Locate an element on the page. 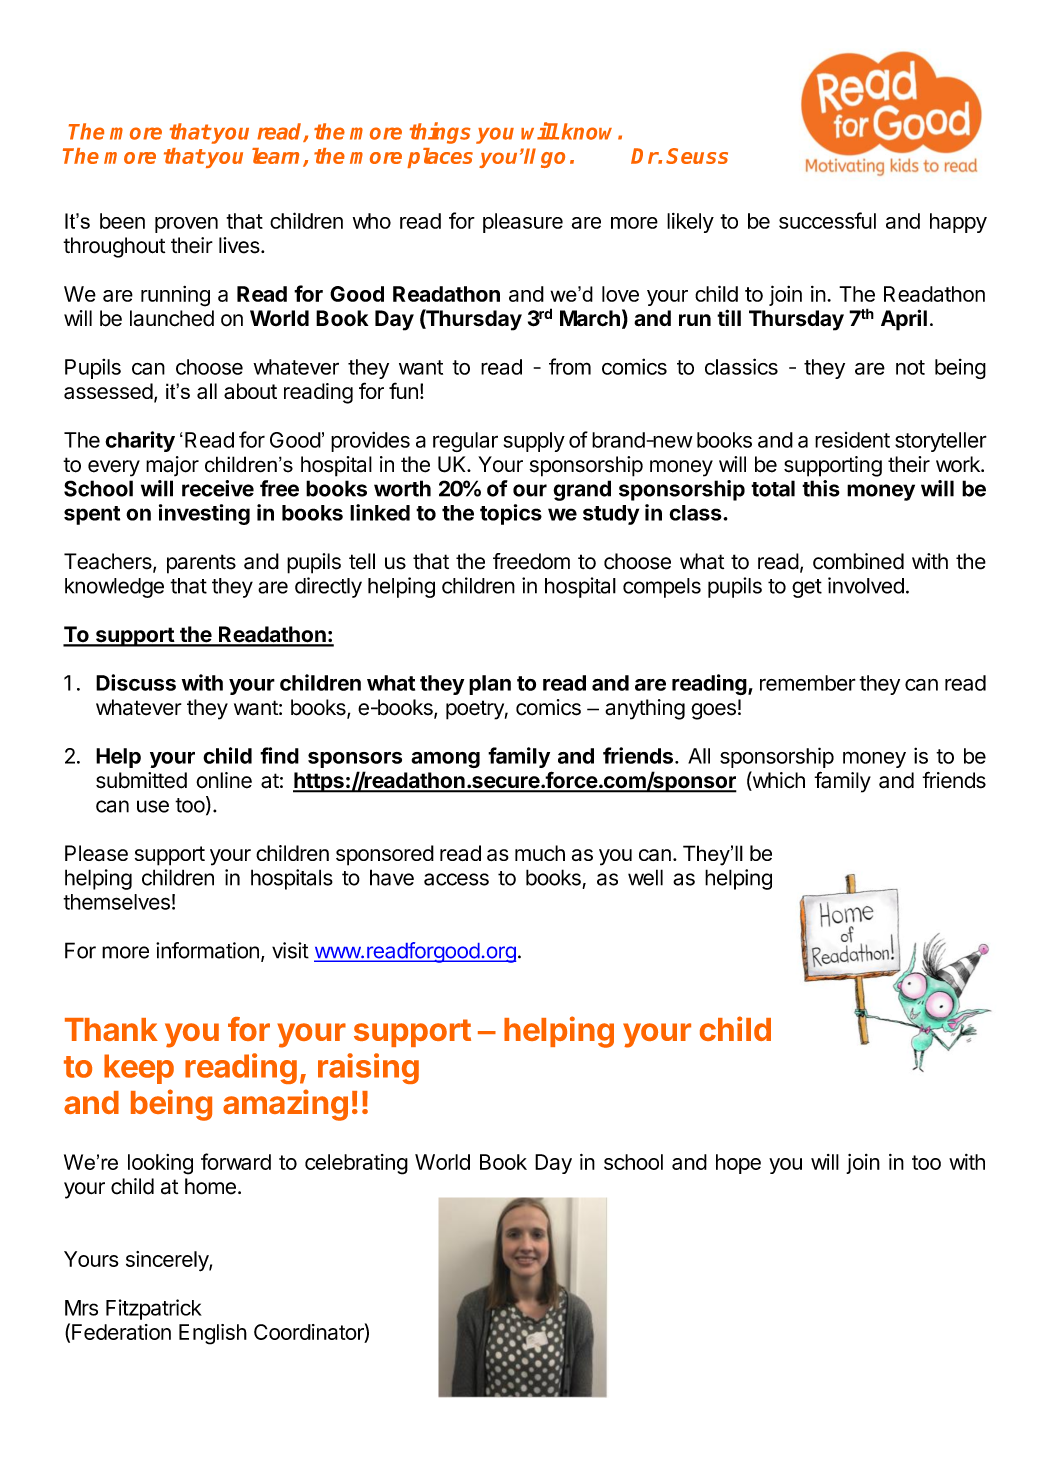 The width and height of the image is (1049, 1484). pleasure is located at coordinates (523, 223).
